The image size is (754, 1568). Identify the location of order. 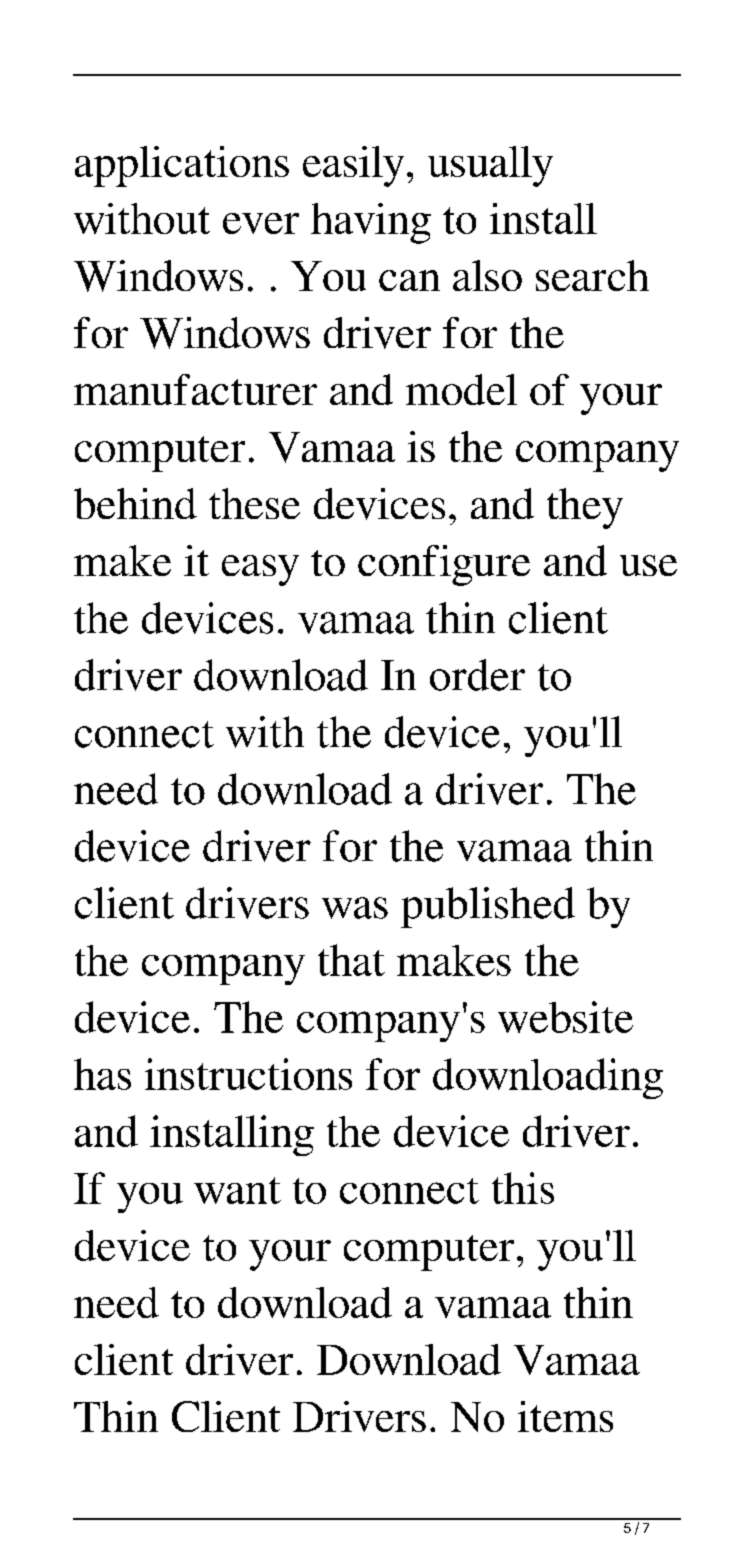
(477, 675).
